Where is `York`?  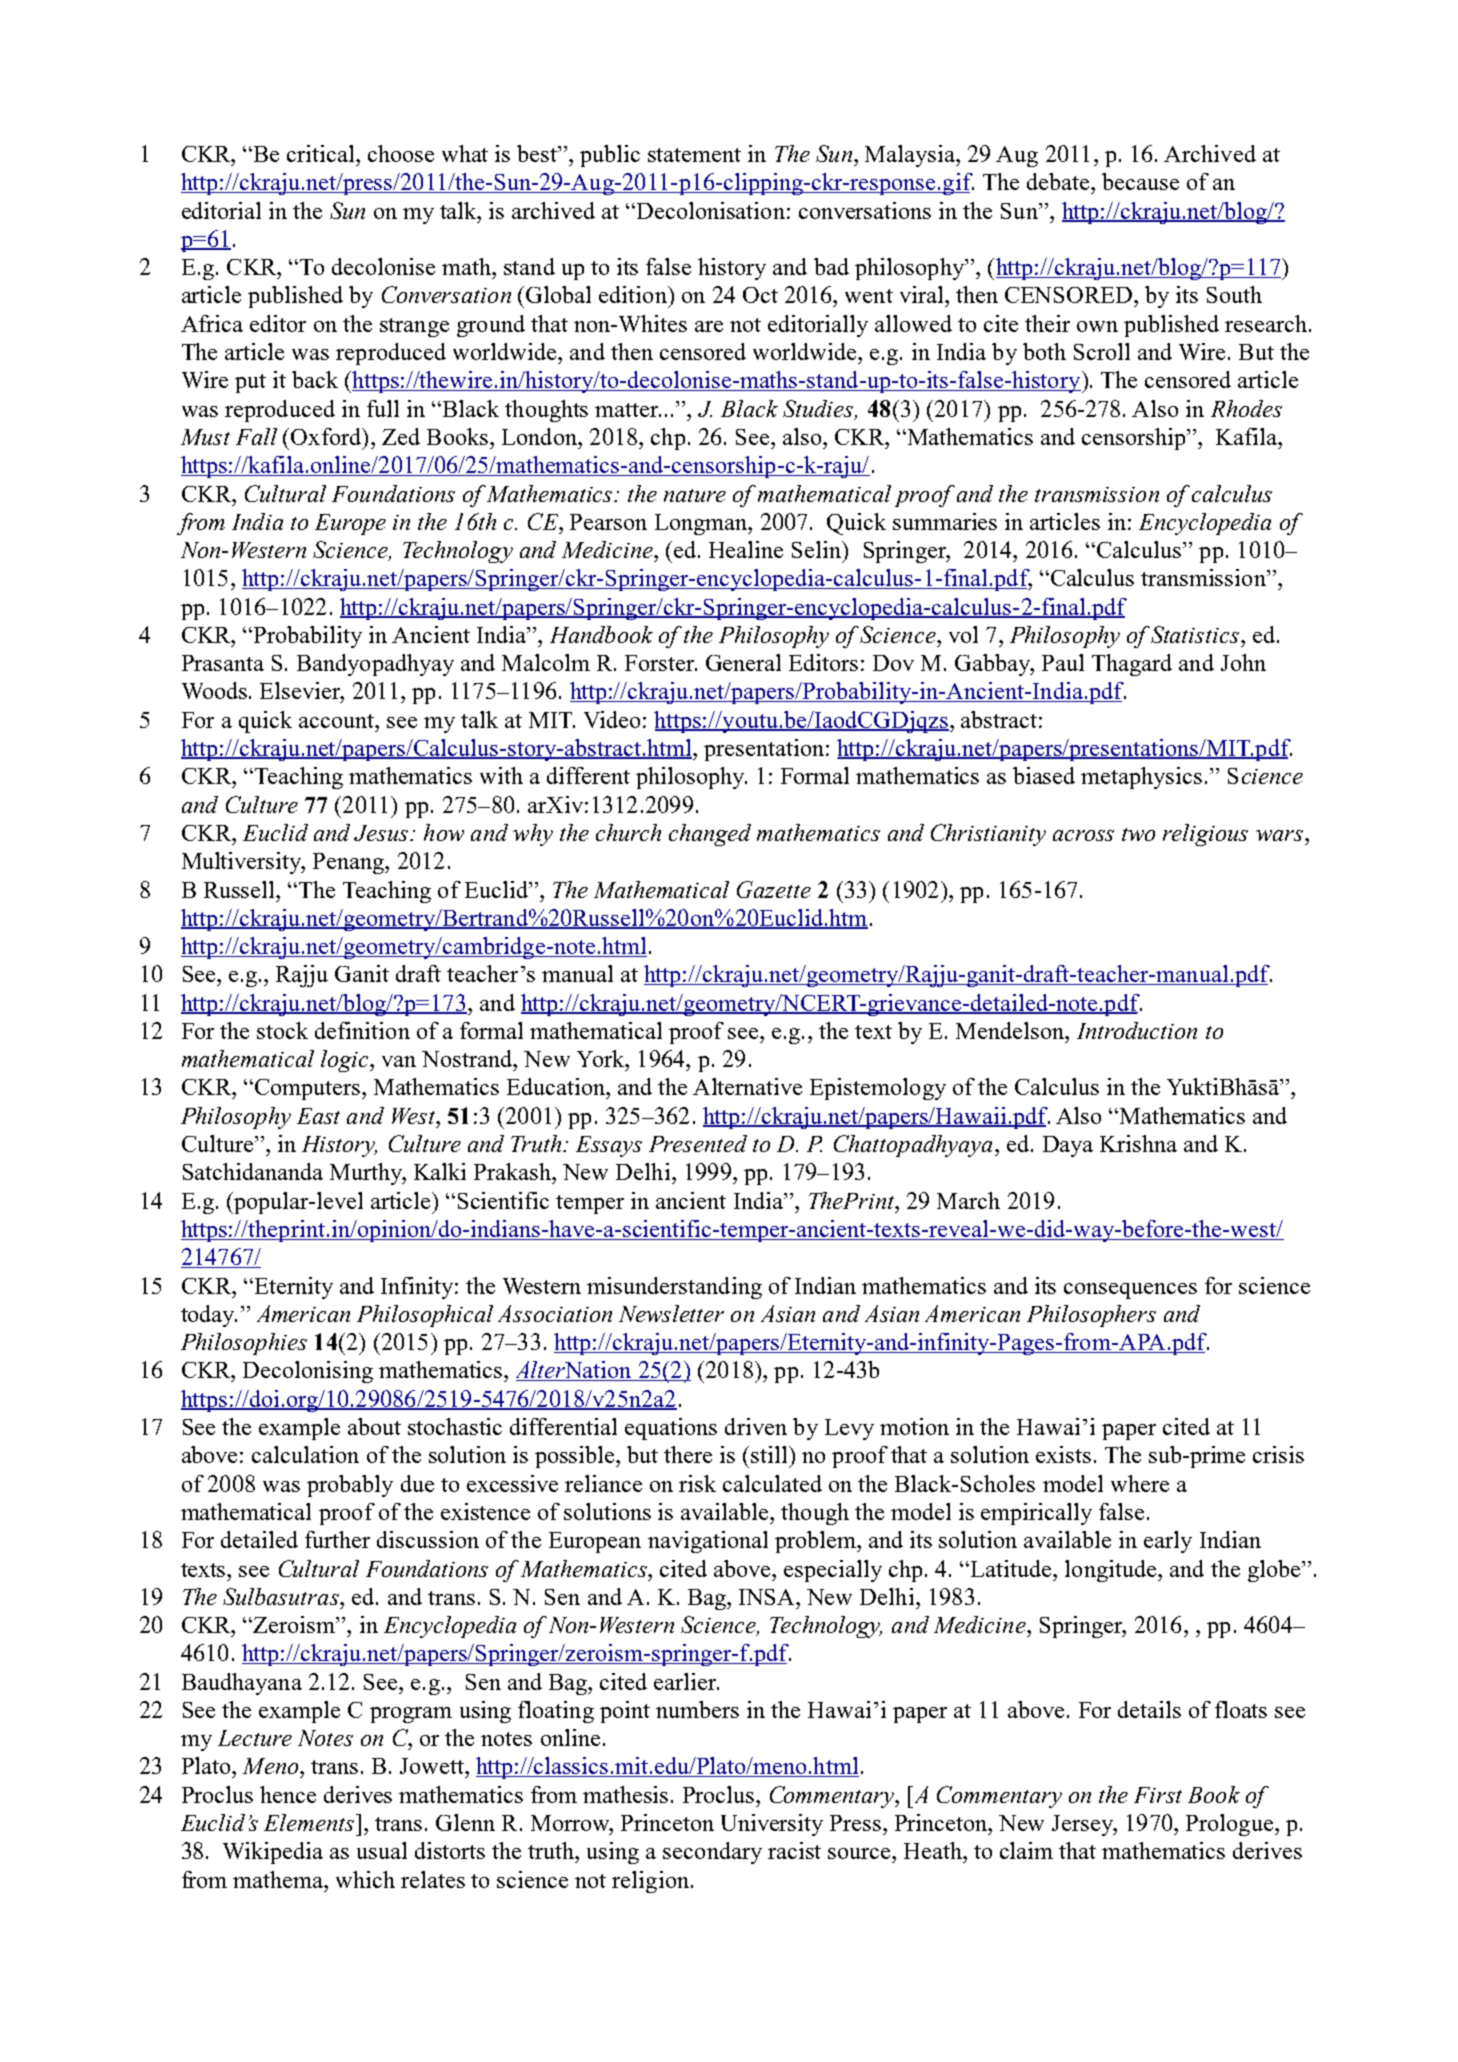
York is located at coordinates (602, 1058).
